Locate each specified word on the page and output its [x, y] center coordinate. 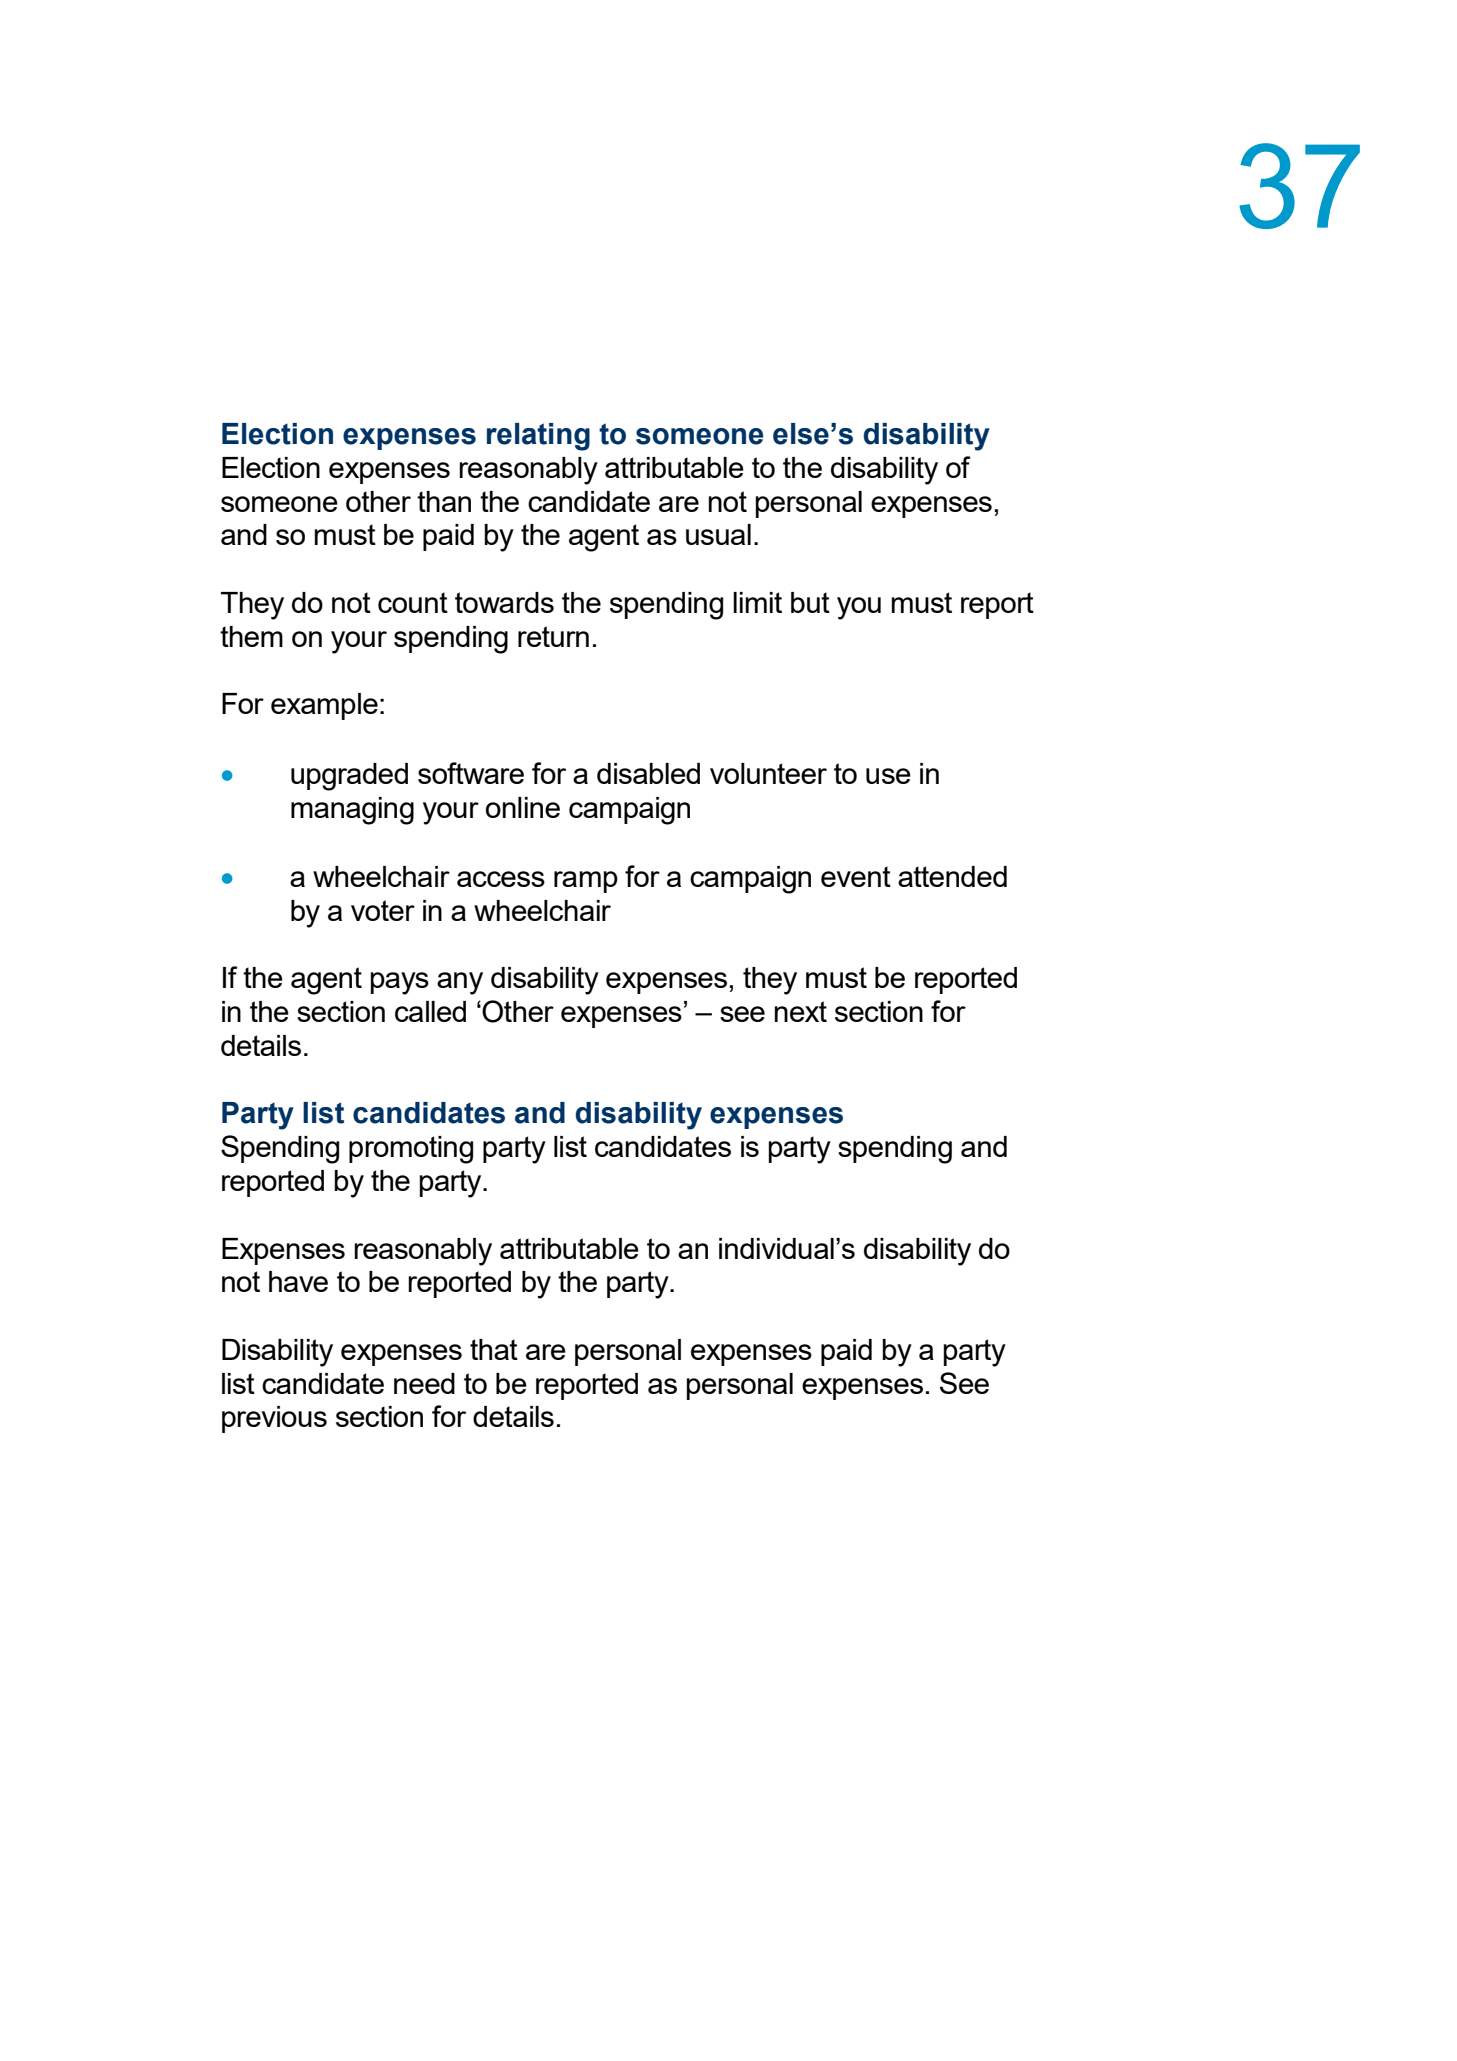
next [801, 1011]
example [324, 706]
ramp [586, 882]
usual [718, 534]
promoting [411, 1150]
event [856, 876]
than [444, 501]
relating [538, 437]
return [553, 636]
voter [383, 910]
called [430, 1011]
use [888, 776]
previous [274, 1419]
